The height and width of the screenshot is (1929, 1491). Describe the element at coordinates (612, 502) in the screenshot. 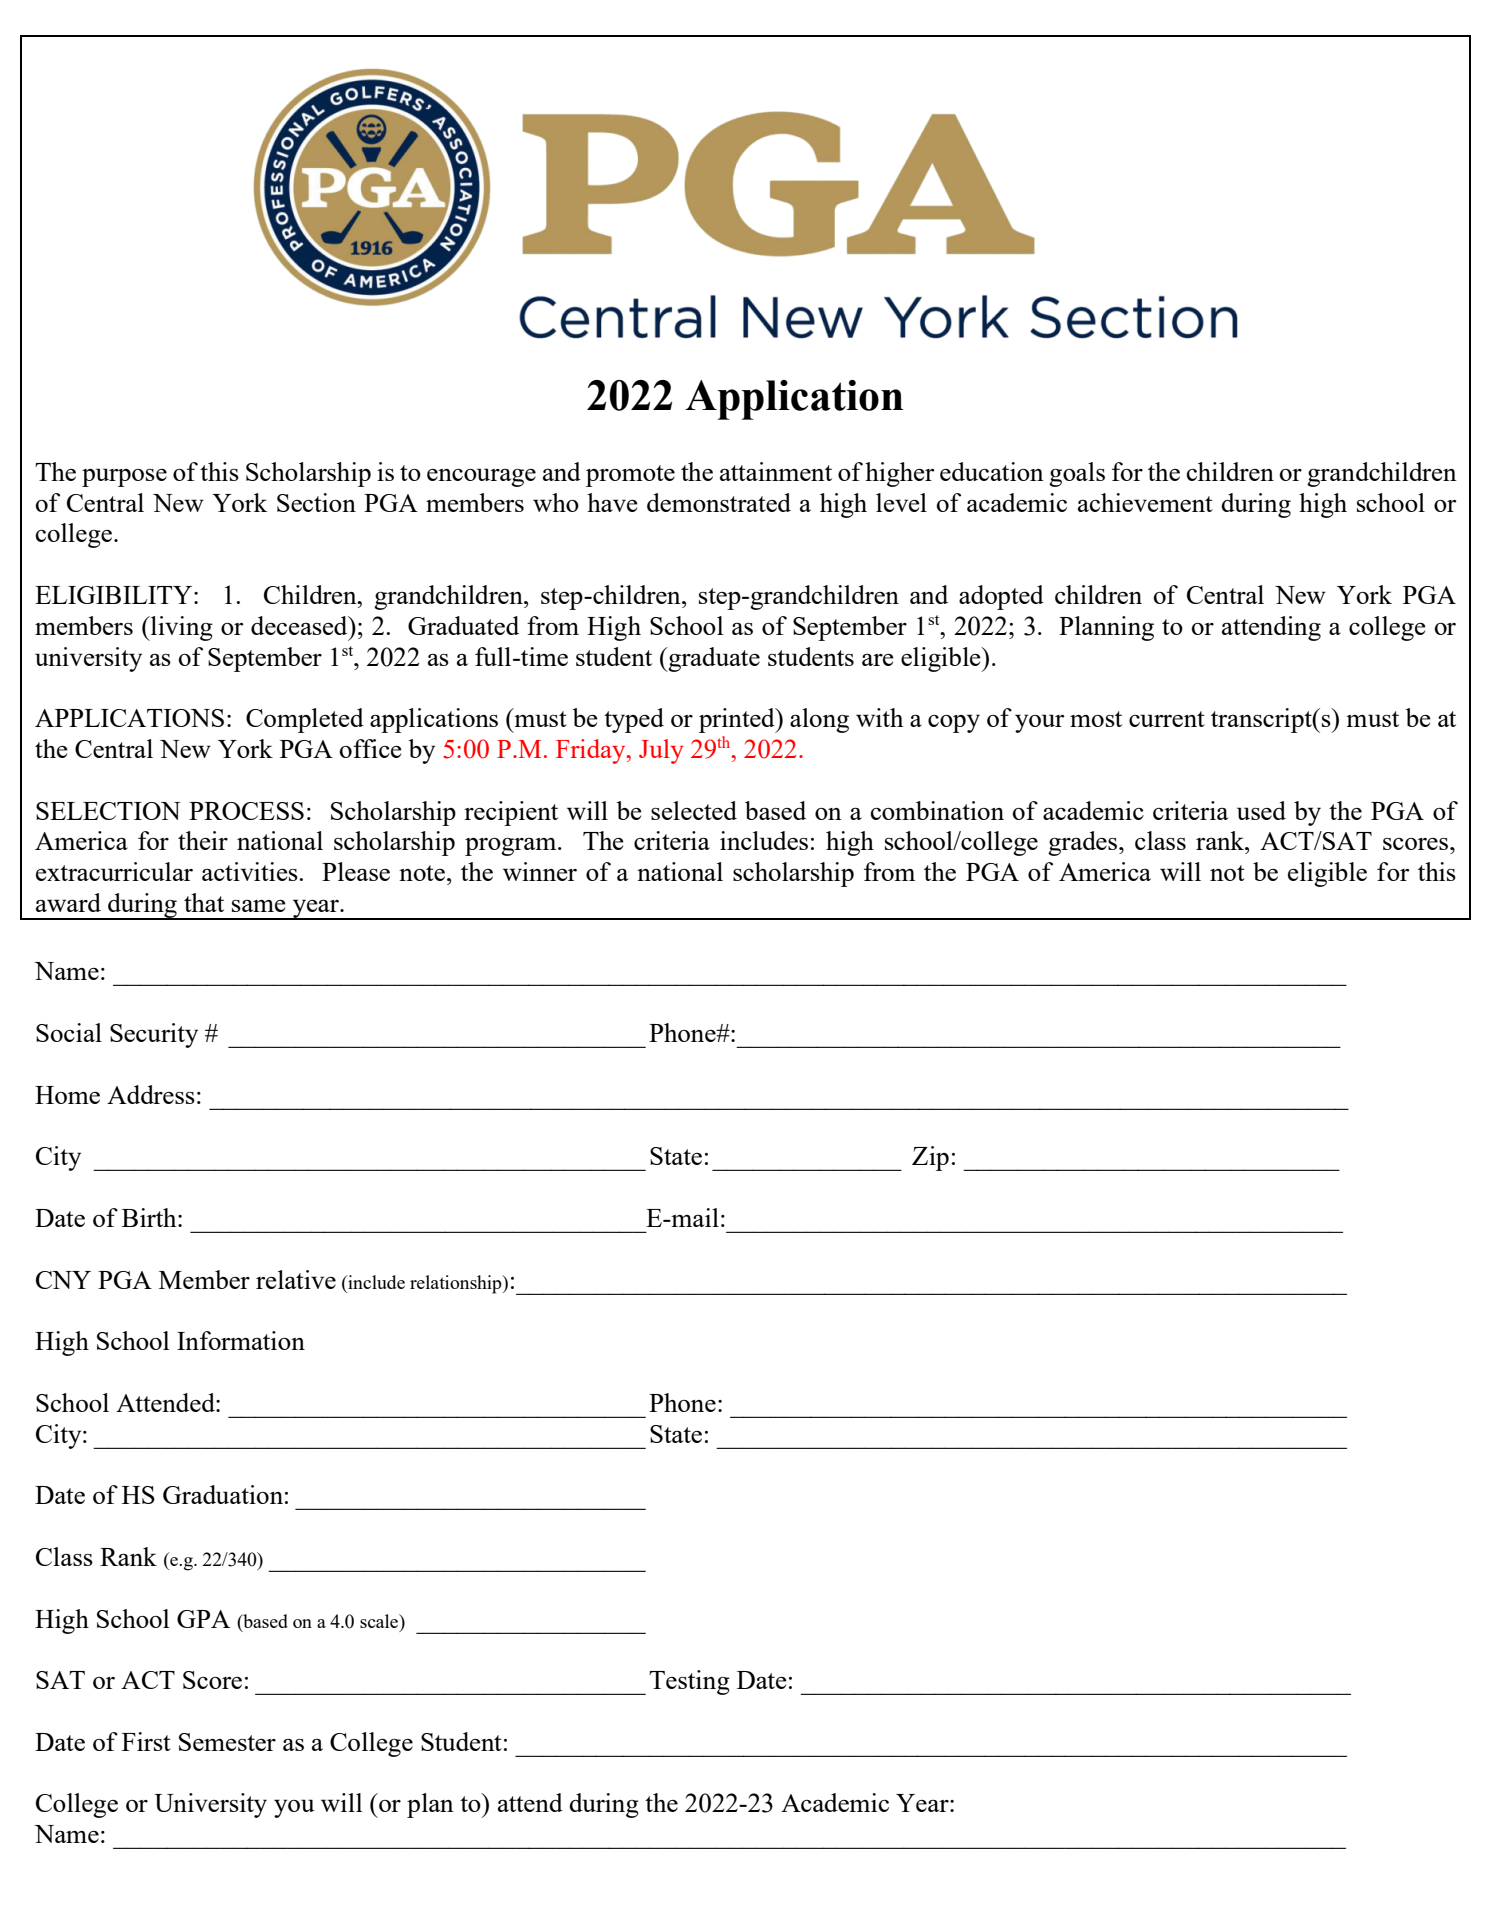

I see `have` at that location.
